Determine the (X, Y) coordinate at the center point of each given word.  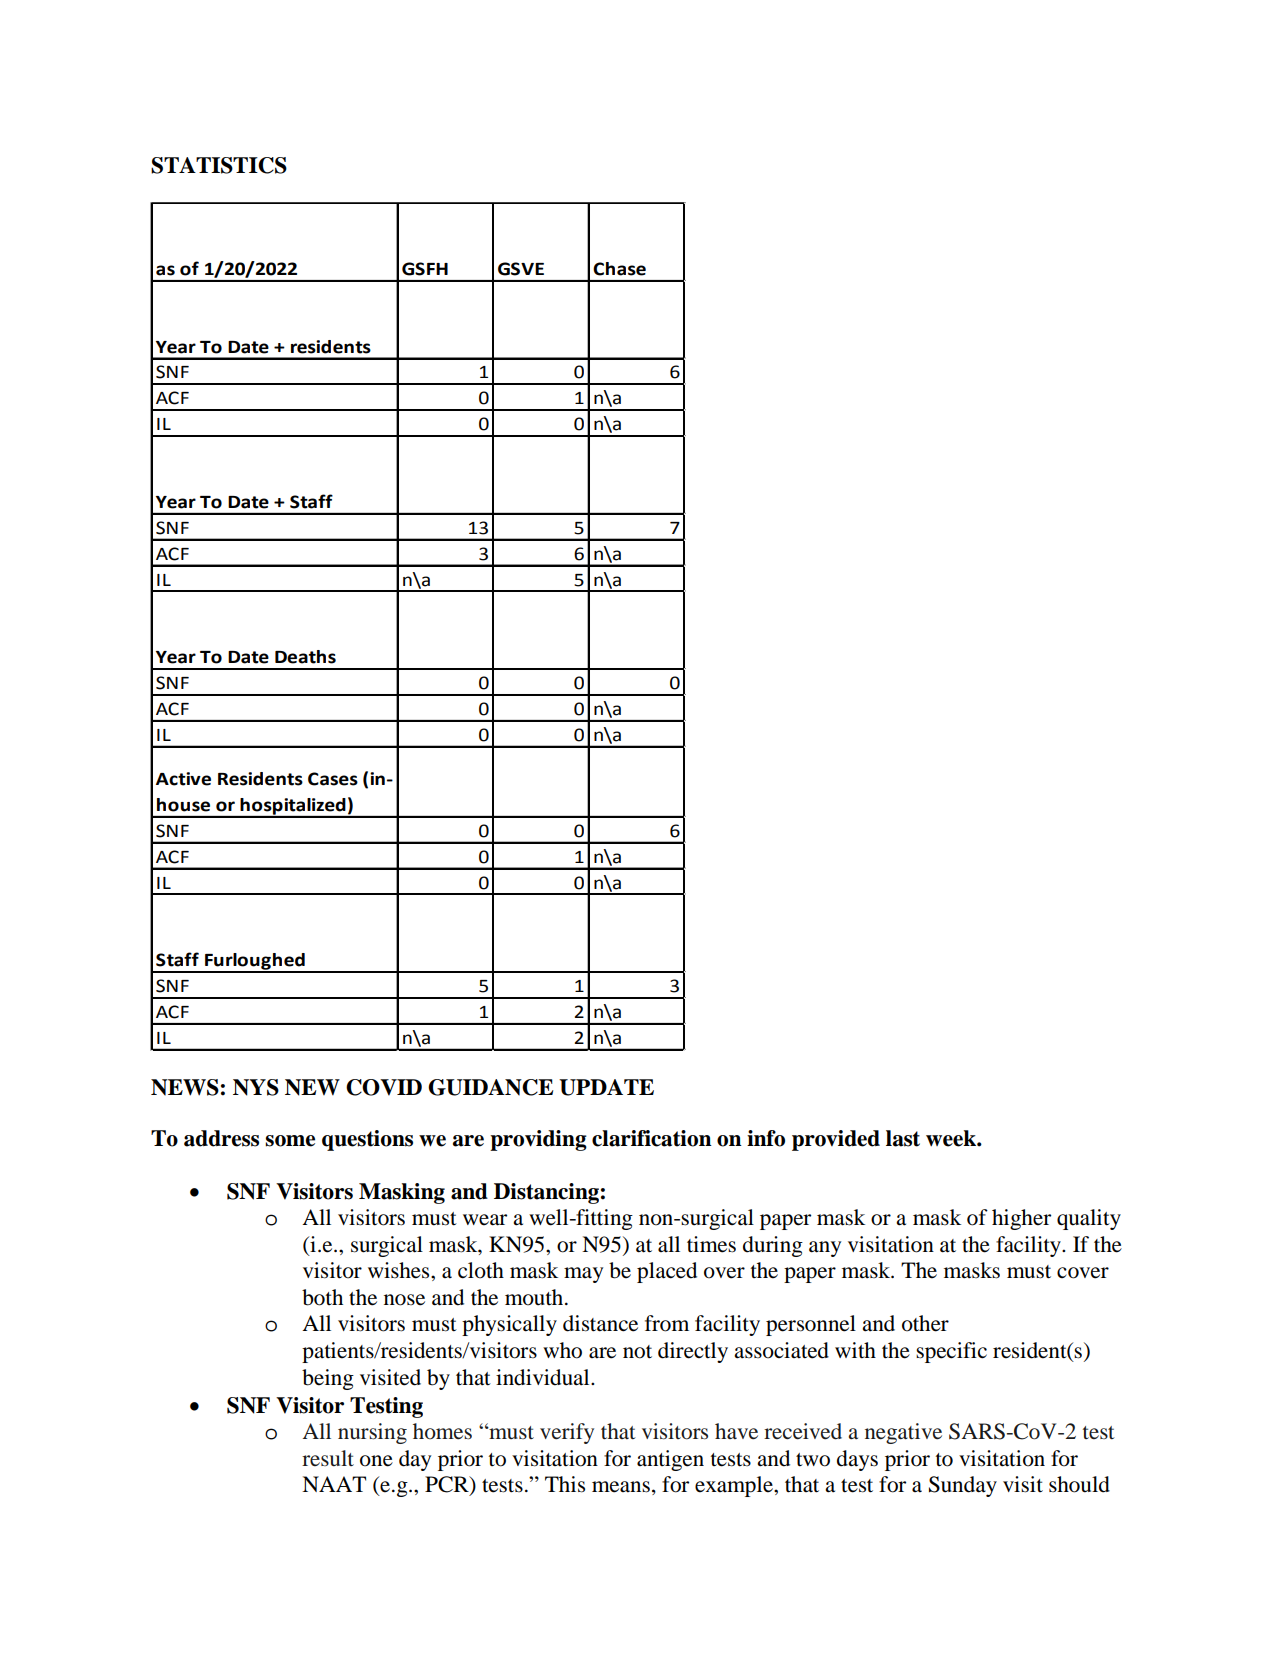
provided (836, 1140)
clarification (652, 1138)
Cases (333, 779)
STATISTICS (219, 165)
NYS (256, 1087)
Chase (619, 269)
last (903, 1138)
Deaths (305, 657)
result (328, 1458)
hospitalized (293, 807)
